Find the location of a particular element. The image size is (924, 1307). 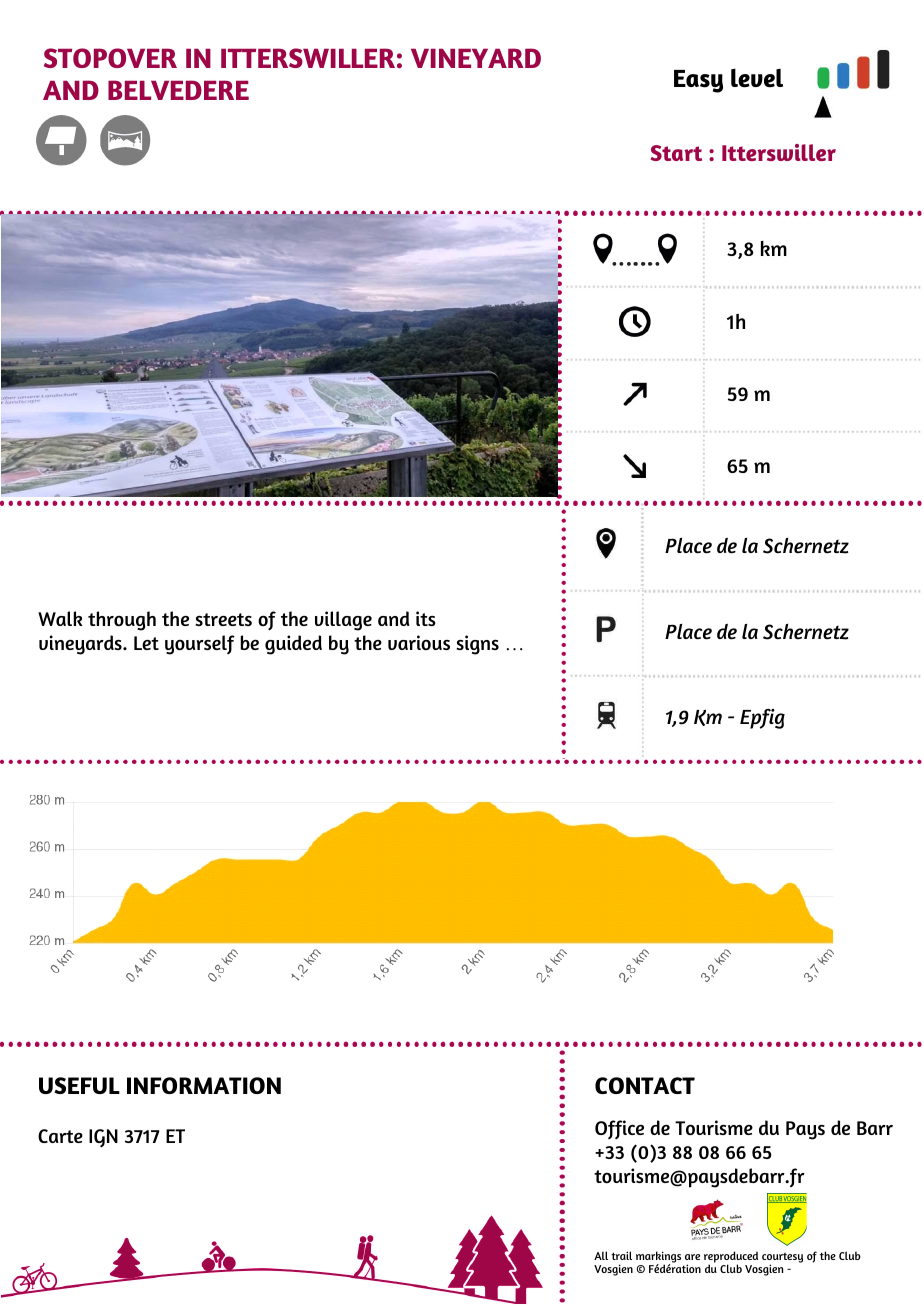

Let is located at coordinates (146, 643).
